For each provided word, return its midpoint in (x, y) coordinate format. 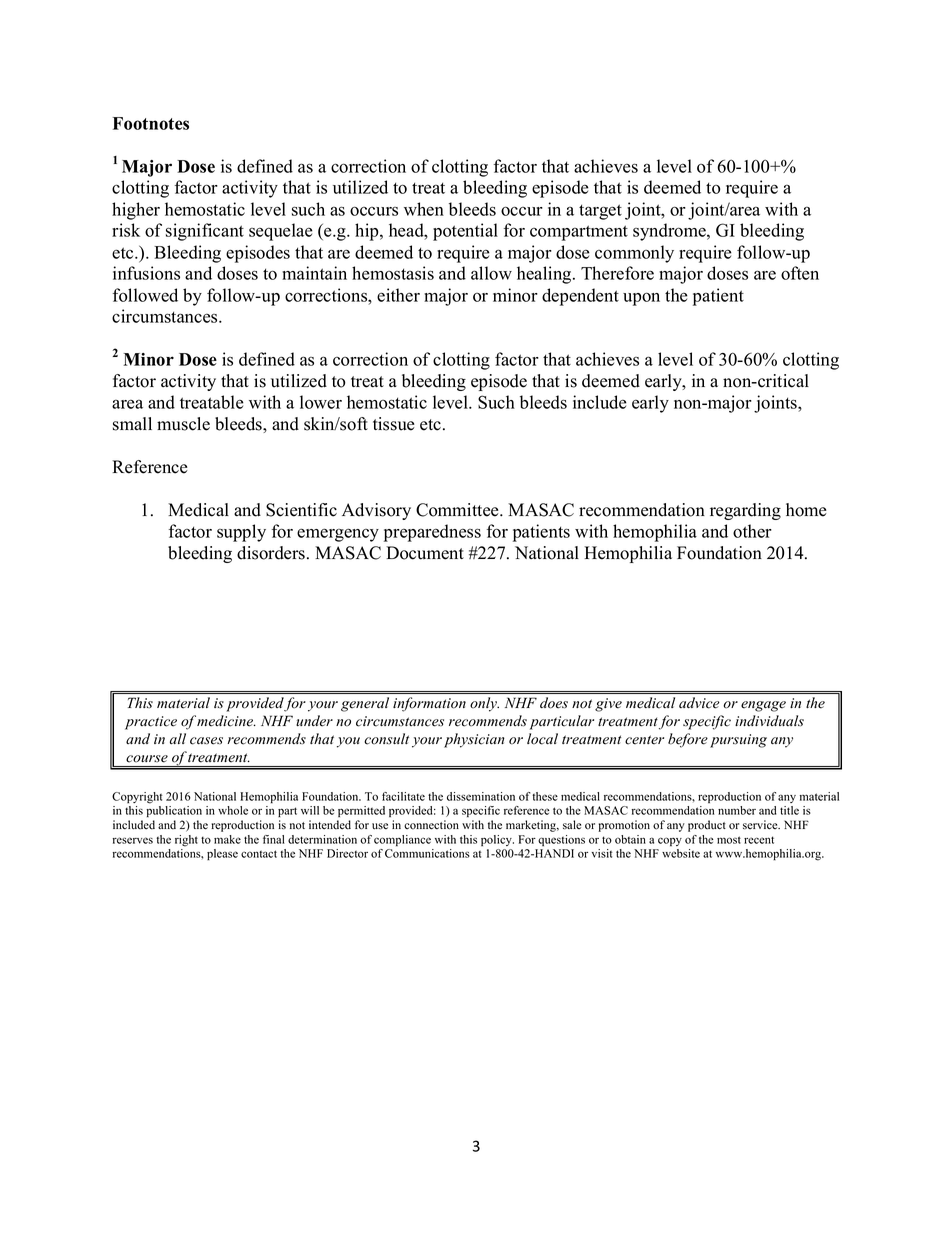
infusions (146, 273)
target (600, 212)
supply (241, 533)
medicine (226, 721)
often (800, 273)
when (424, 209)
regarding (745, 511)
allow (491, 273)
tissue (394, 424)
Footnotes (151, 123)
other (752, 531)
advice (699, 703)
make (227, 839)
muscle (183, 424)
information (429, 704)
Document (425, 553)
